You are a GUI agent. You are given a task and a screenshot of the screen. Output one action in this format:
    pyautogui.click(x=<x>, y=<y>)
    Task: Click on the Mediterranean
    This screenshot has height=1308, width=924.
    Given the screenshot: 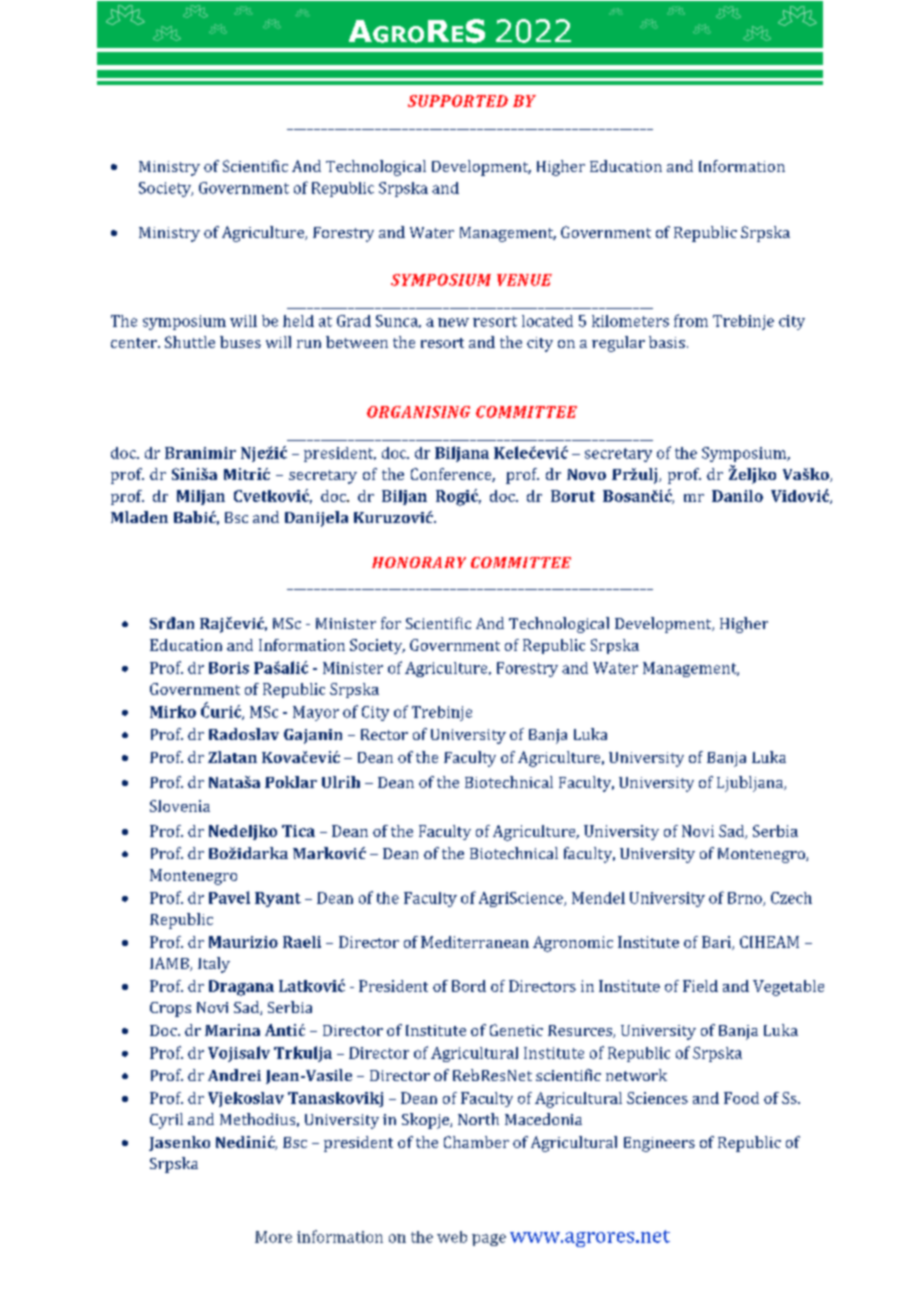 What is the action you would take?
    pyautogui.click(x=475, y=942)
